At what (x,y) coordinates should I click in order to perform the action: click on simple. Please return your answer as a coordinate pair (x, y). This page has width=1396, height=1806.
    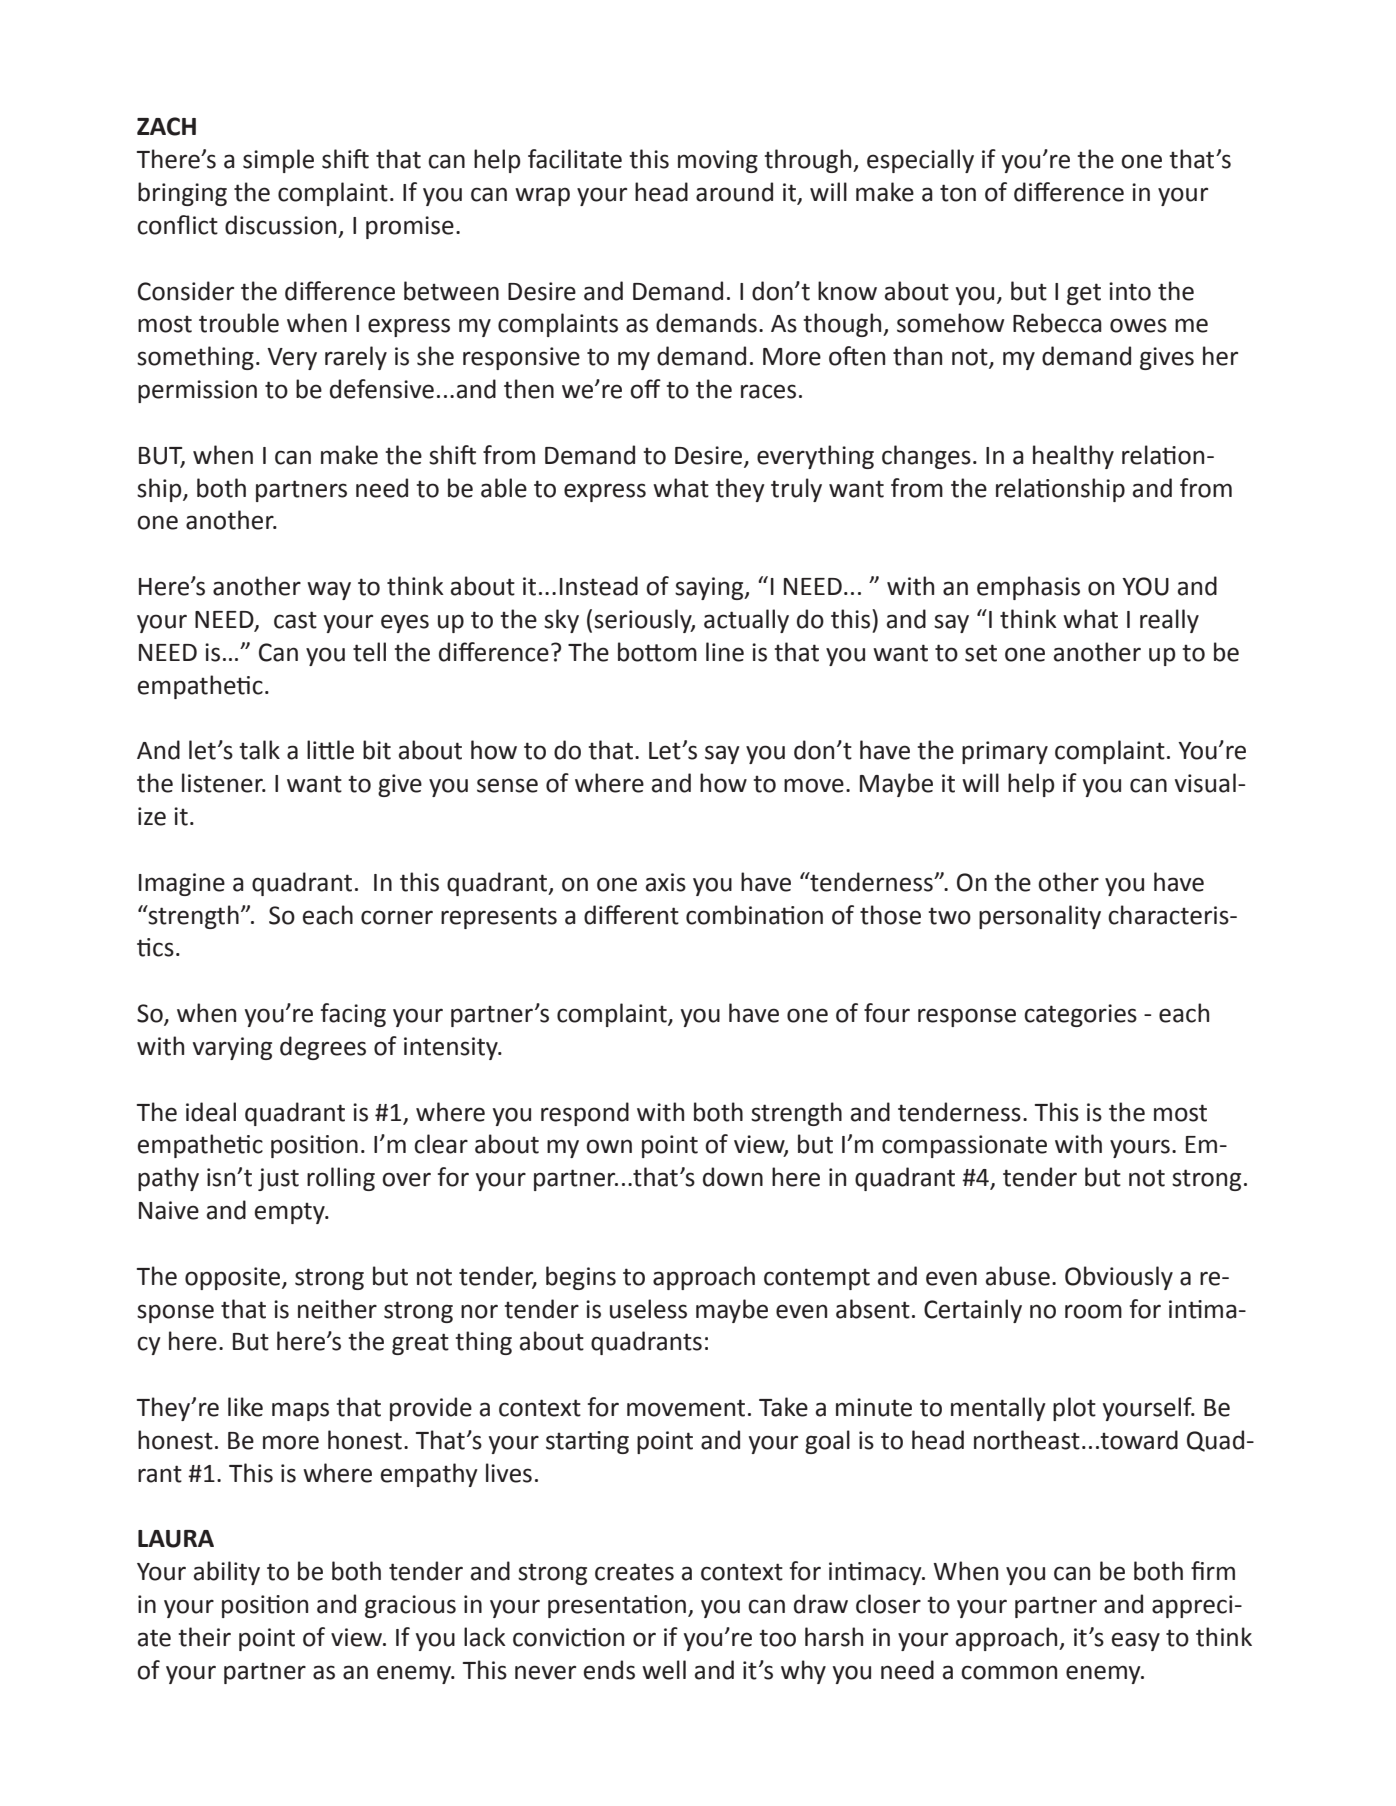
    Looking at the image, I should click on (278, 161).
